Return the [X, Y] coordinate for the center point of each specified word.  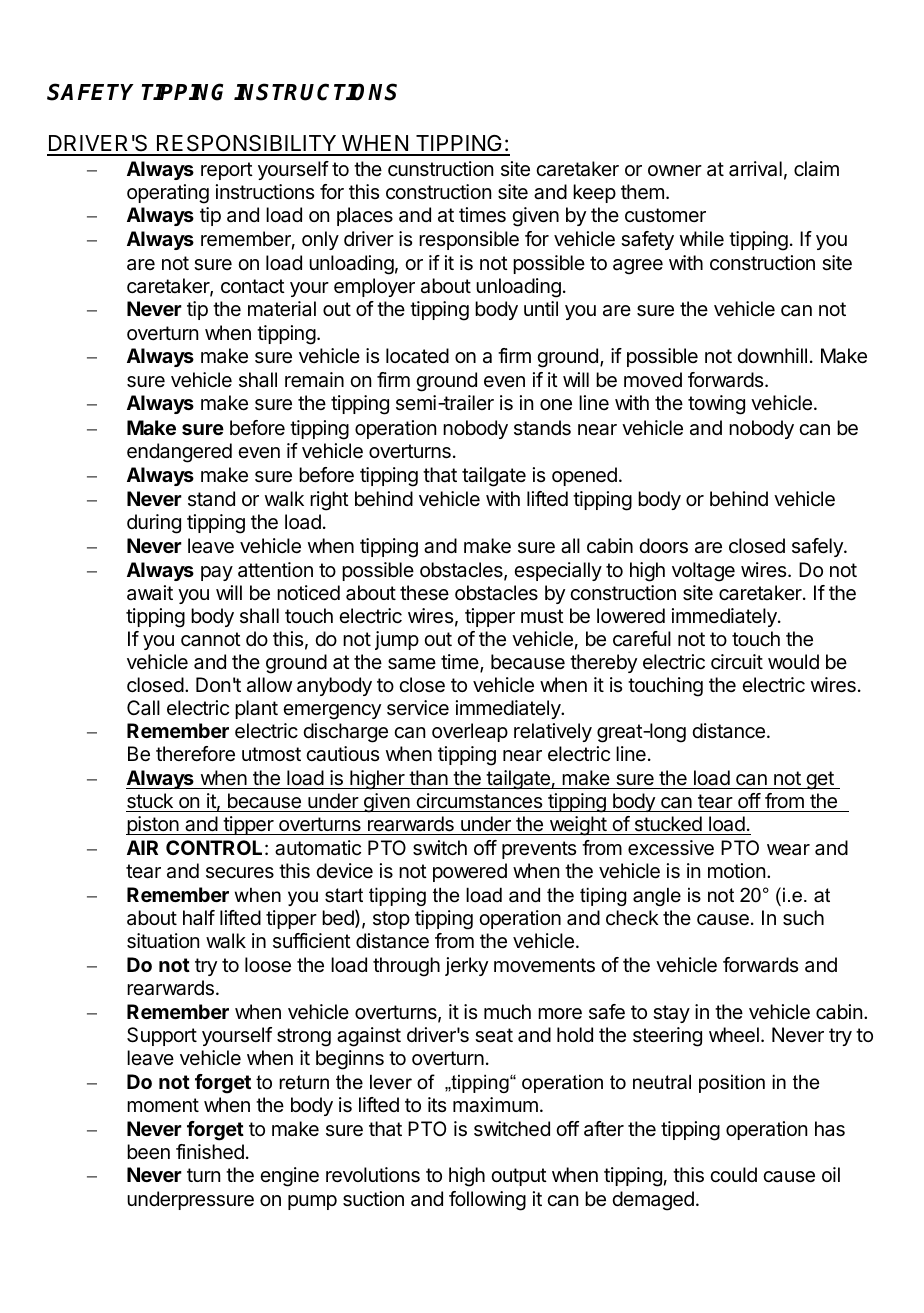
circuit [737, 661]
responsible [469, 240]
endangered [179, 453]
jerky [466, 966]
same [412, 664]
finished [210, 1152]
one [556, 405]
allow [269, 685]
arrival [755, 169]
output [519, 1177]
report [227, 171]
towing [716, 405]
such [803, 918]
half [199, 918]
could [733, 1174]
